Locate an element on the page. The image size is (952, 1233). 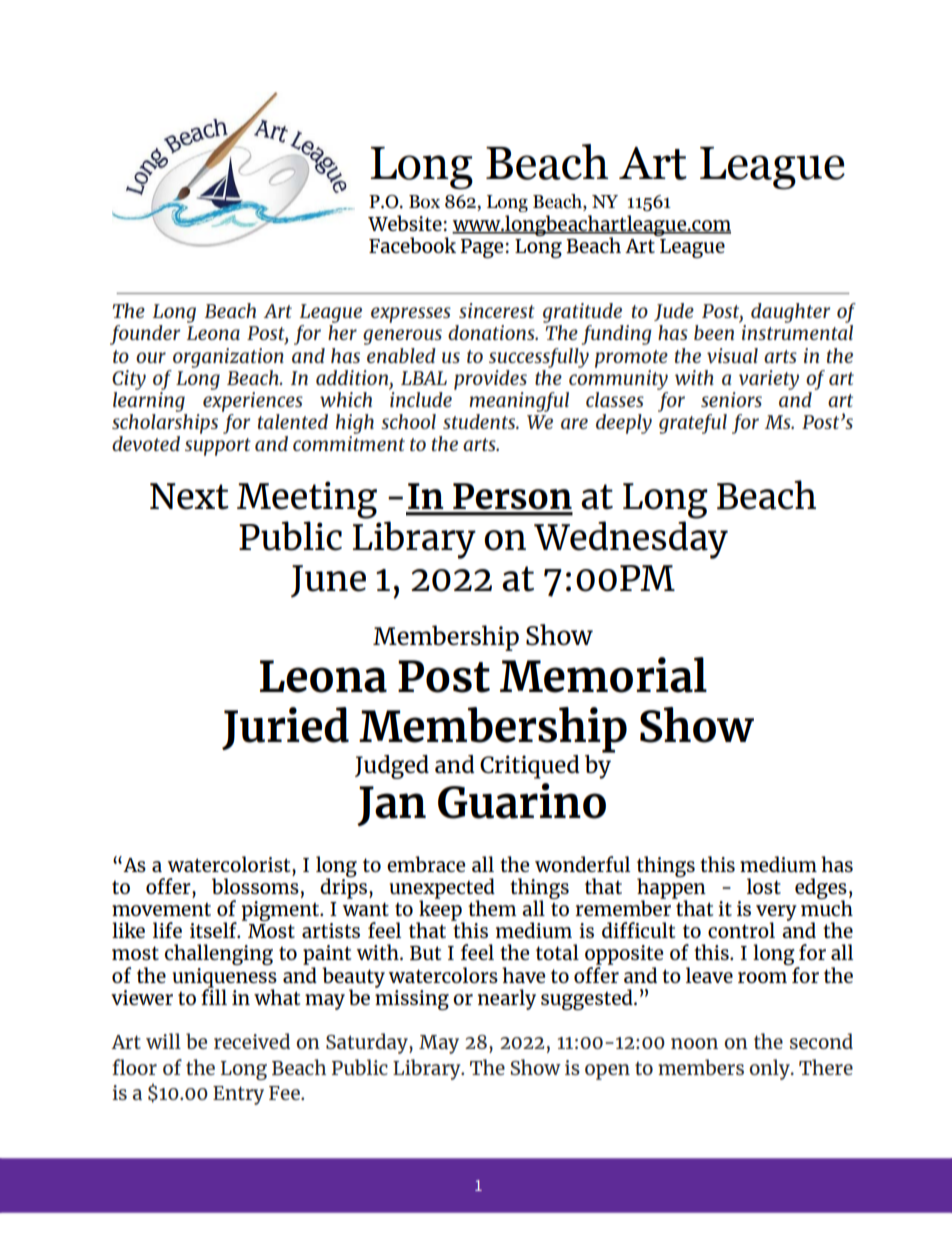
founder is located at coordinates (145, 335).
